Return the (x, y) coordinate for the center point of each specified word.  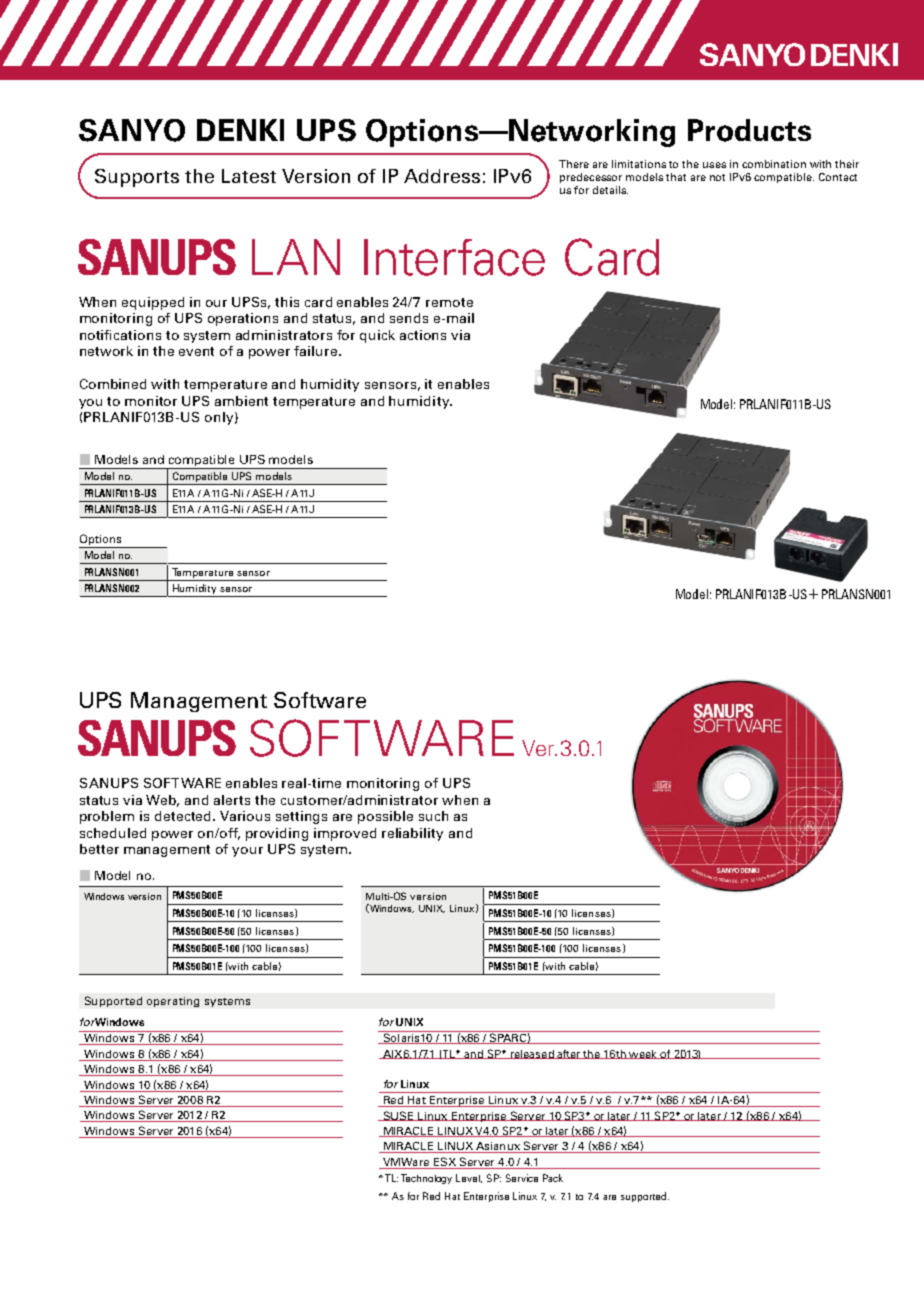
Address (442, 176)
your (247, 852)
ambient (241, 401)
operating (173, 1002)
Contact (838, 177)
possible (385, 817)
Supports (137, 178)
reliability (412, 834)
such (433, 816)
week (643, 1054)
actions (423, 335)
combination (774, 164)
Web (162, 801)
